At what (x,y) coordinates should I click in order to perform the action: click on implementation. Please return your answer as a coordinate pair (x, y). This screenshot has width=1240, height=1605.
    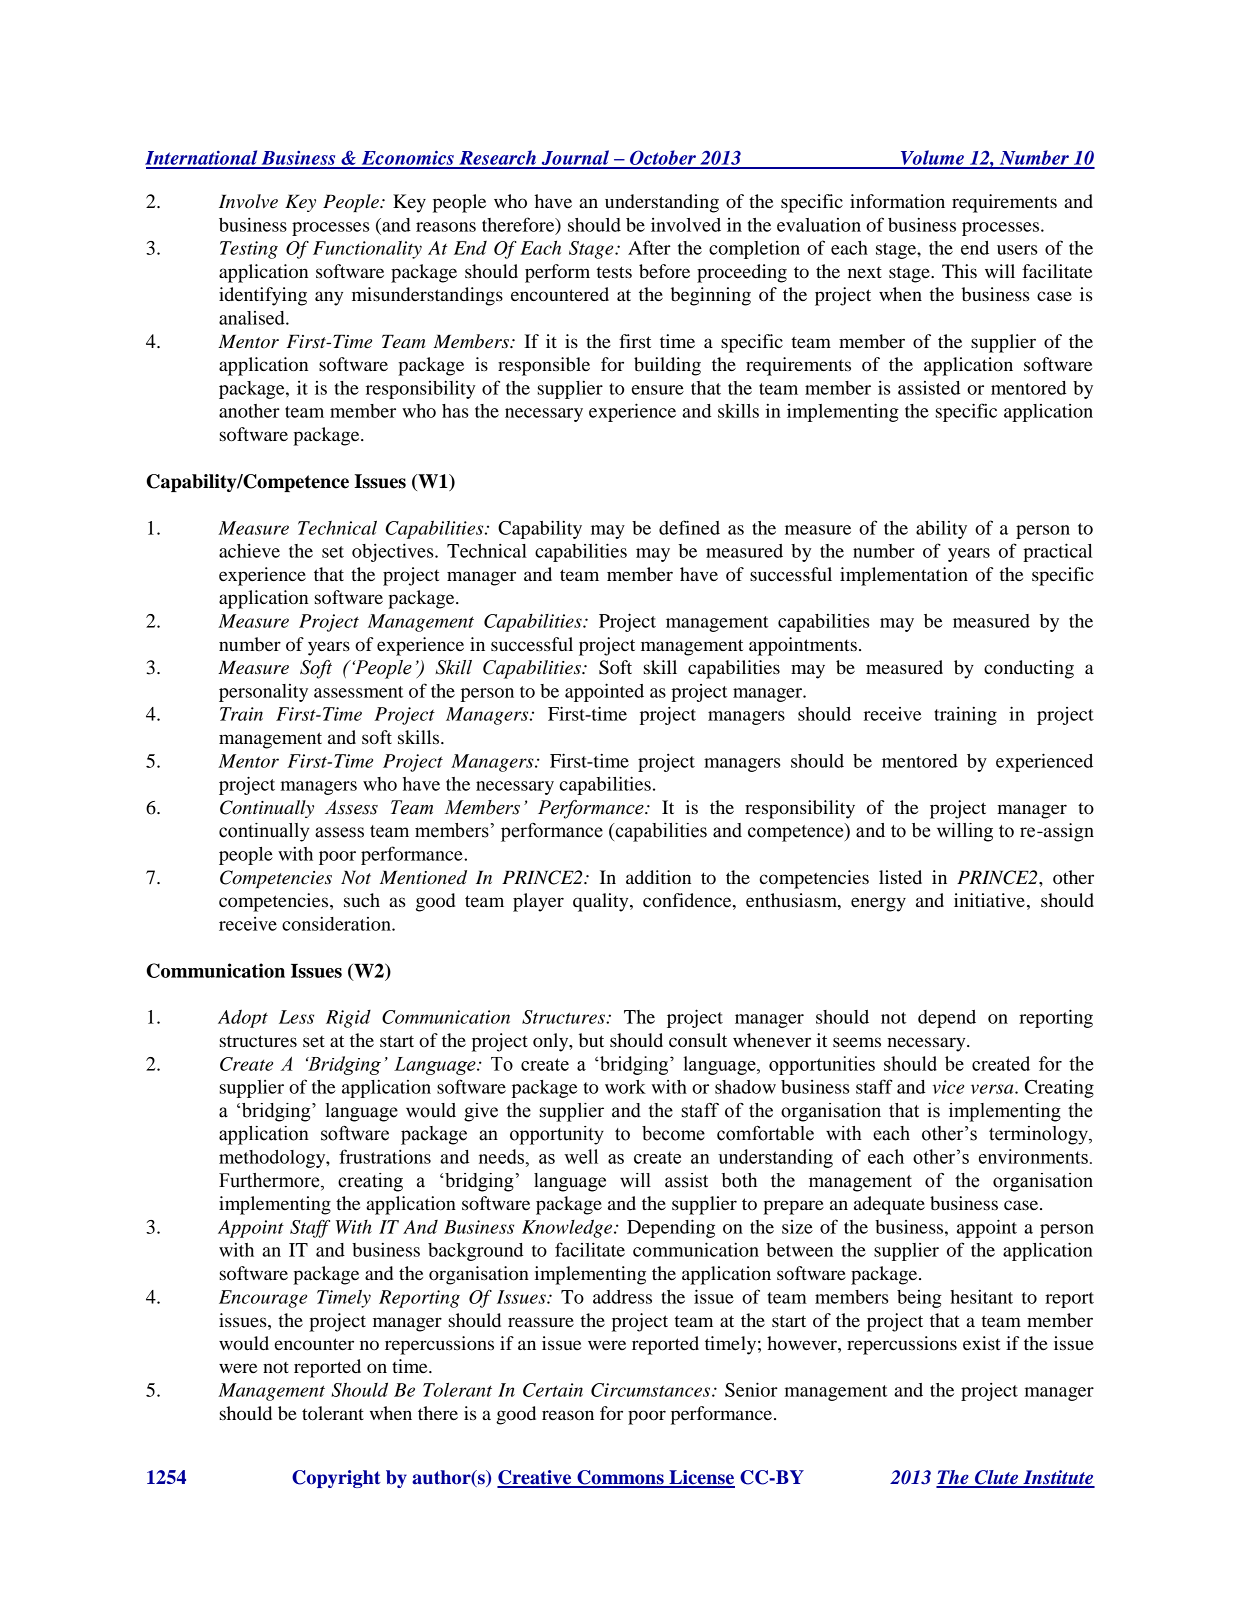
    Looking at the image, I should click on (904, 576).
